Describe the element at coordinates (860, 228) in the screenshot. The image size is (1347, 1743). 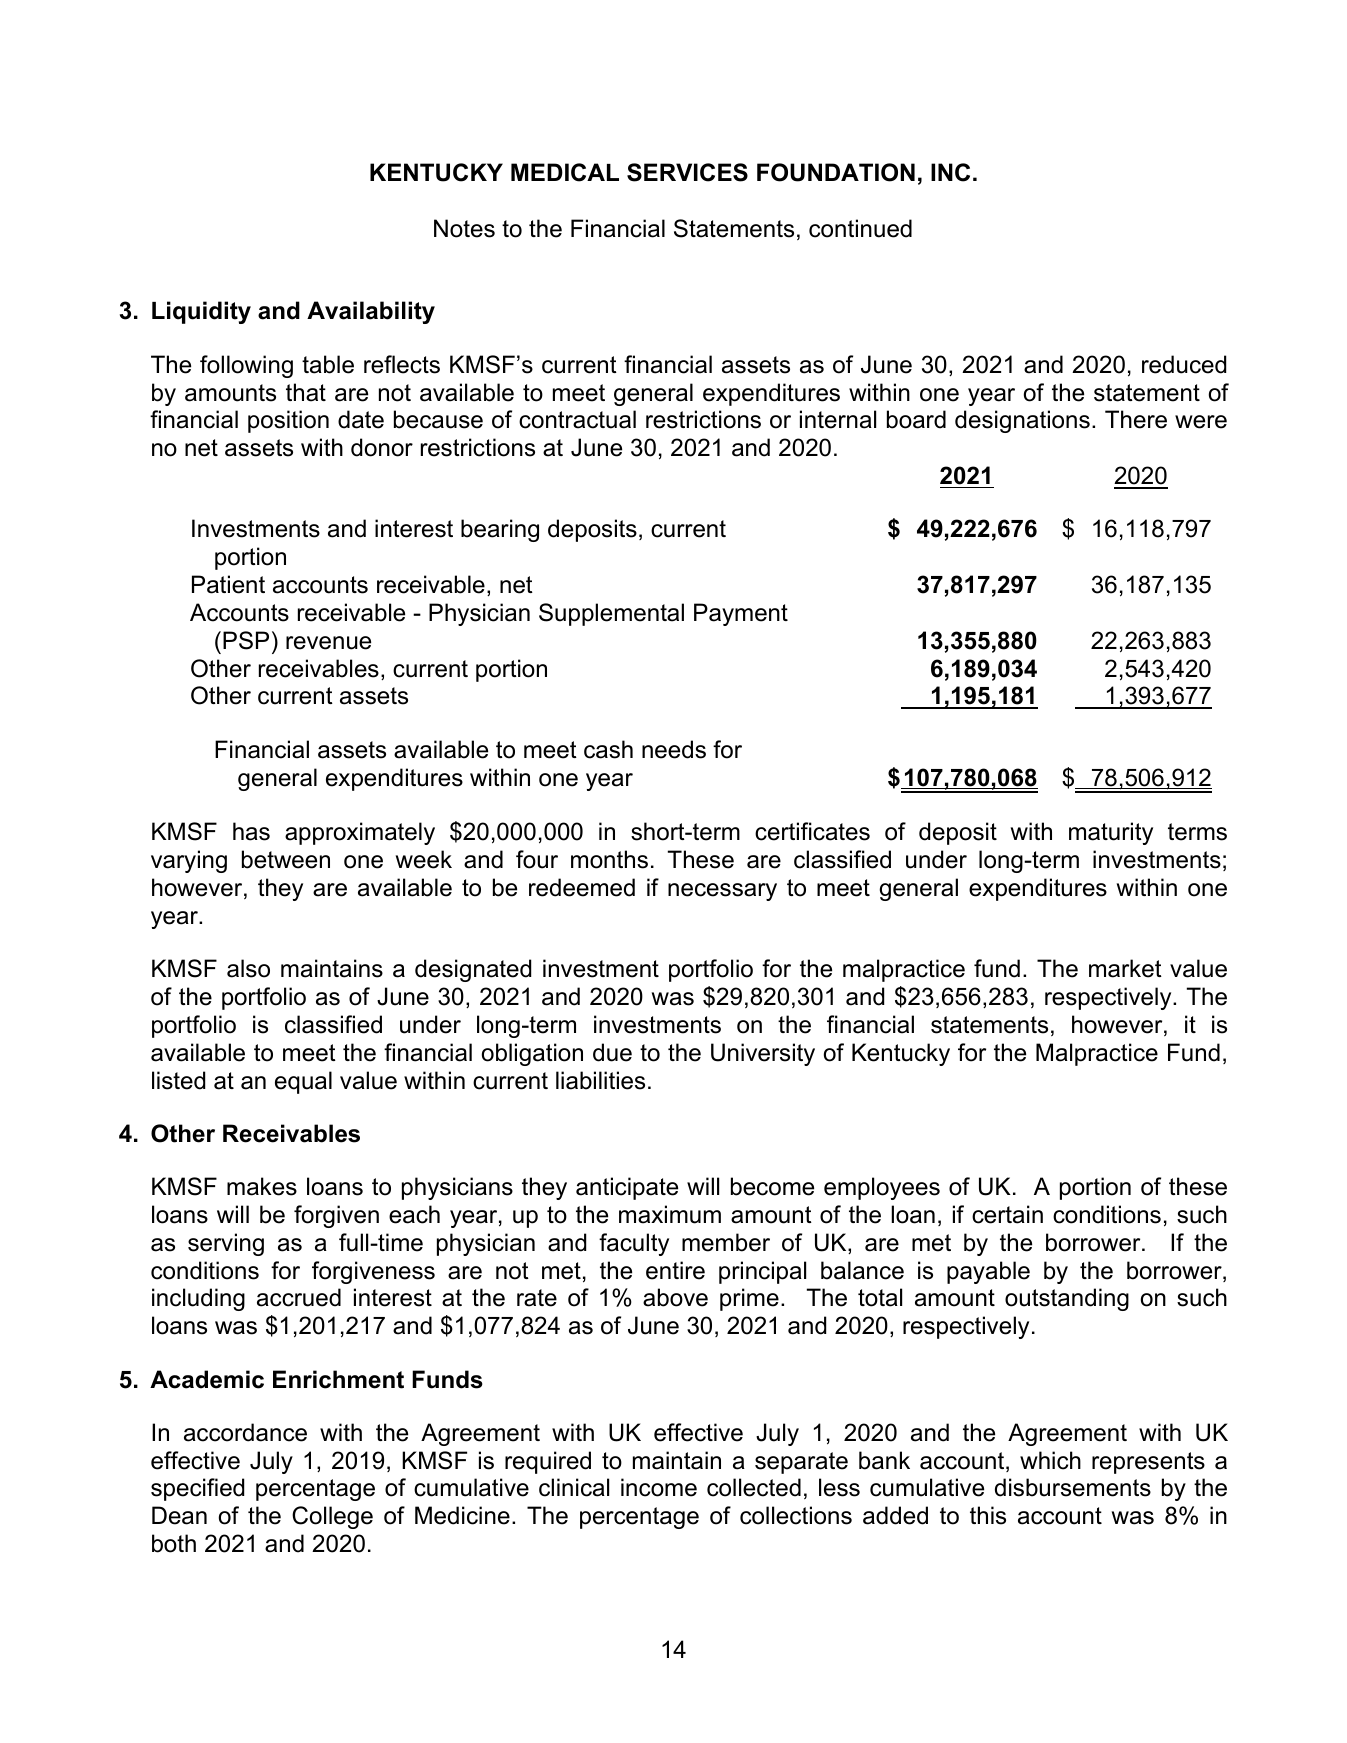
I see `continued` at that location.
